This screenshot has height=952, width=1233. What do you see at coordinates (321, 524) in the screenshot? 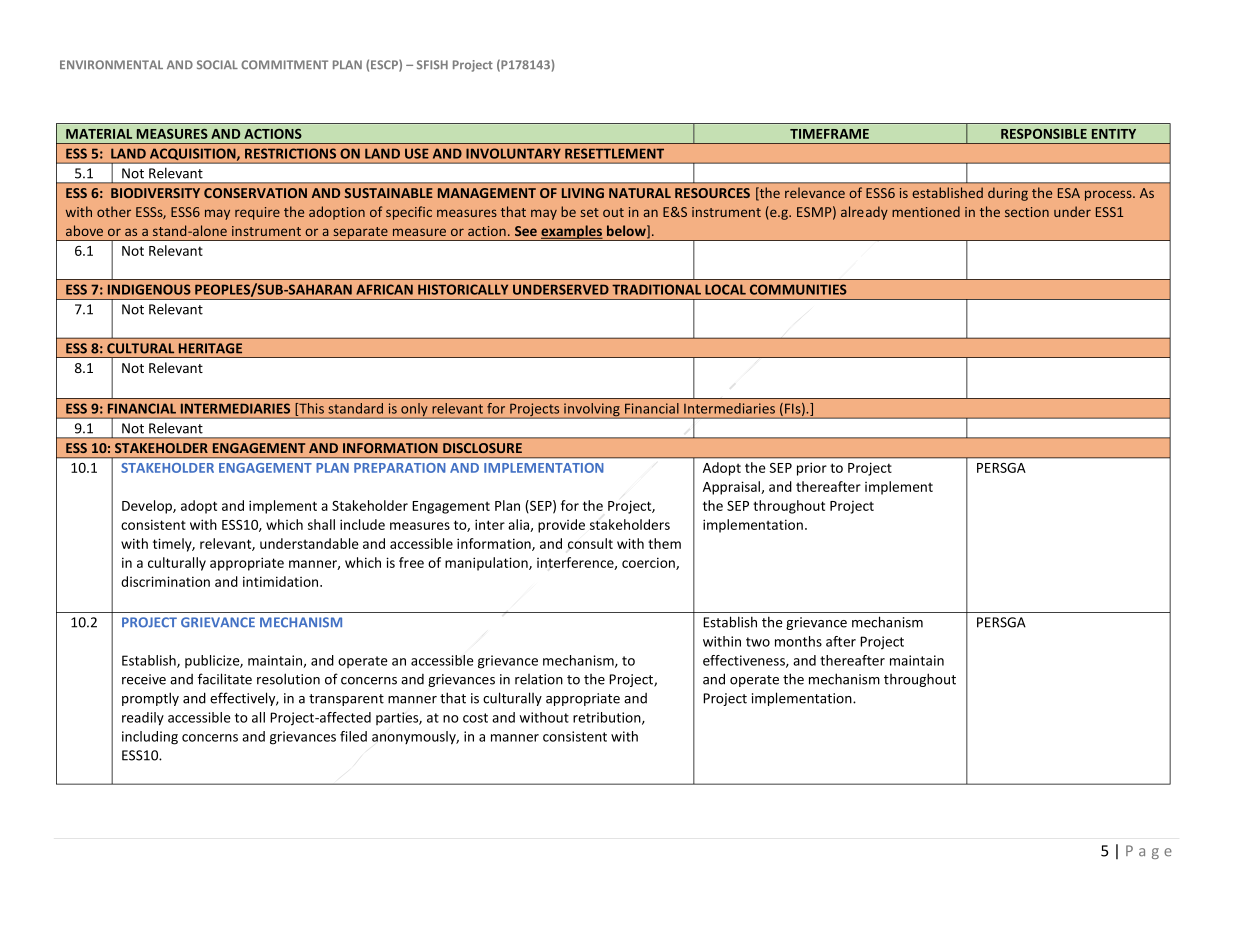
I see `shall` at bounding box center [321, 524].
